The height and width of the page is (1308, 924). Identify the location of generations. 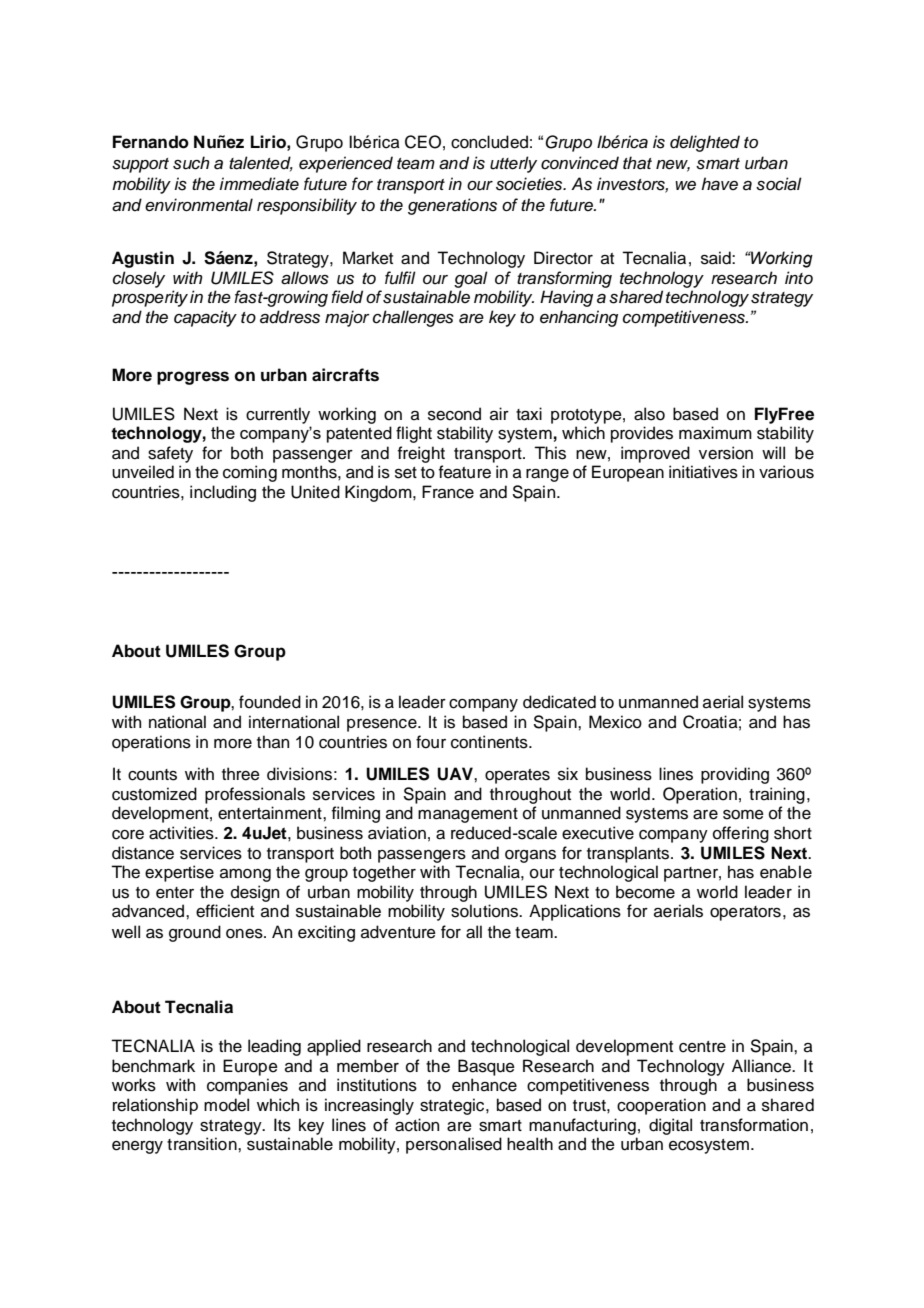
(452, 206).
